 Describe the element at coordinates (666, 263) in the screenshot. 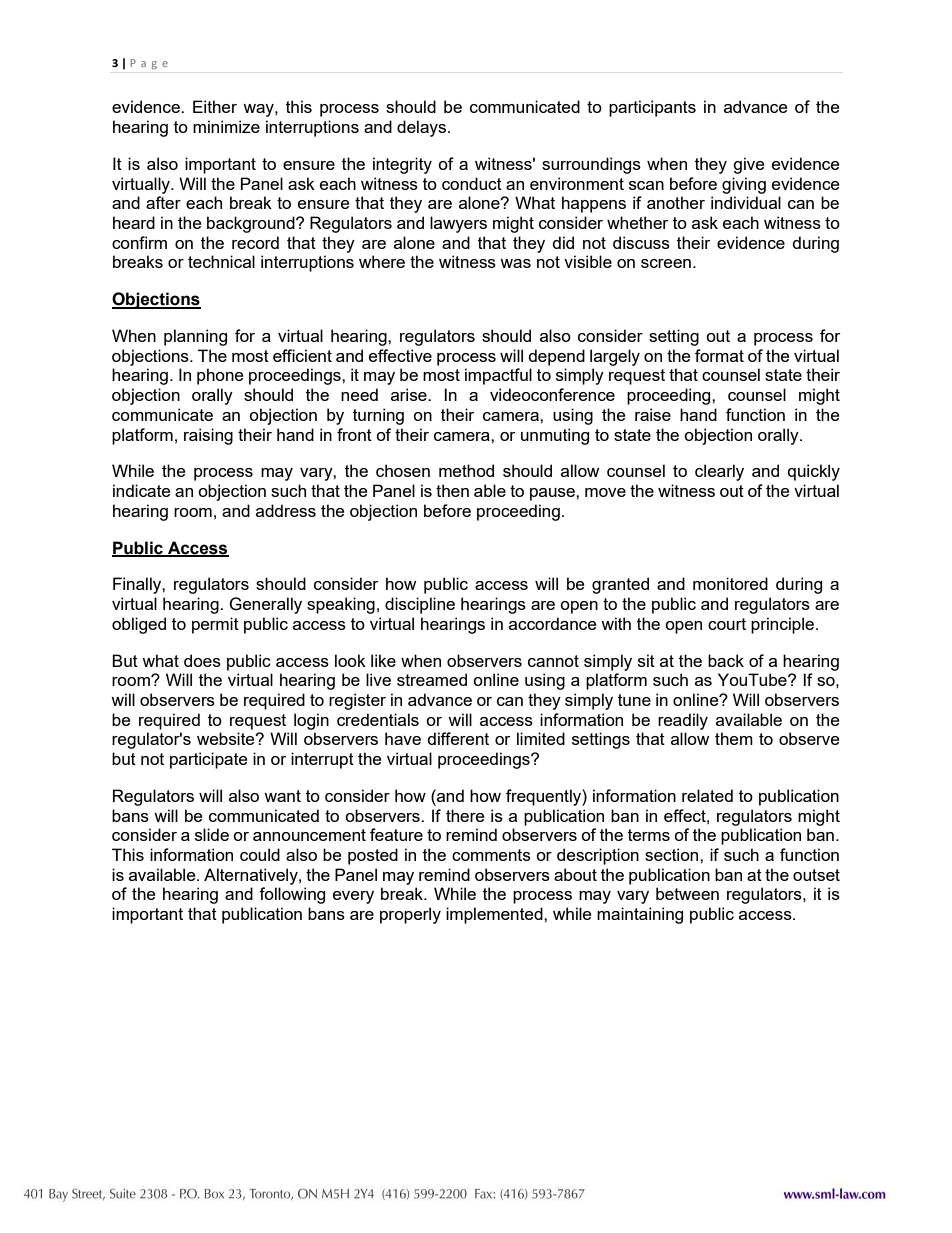

I see `screen` at that location.
